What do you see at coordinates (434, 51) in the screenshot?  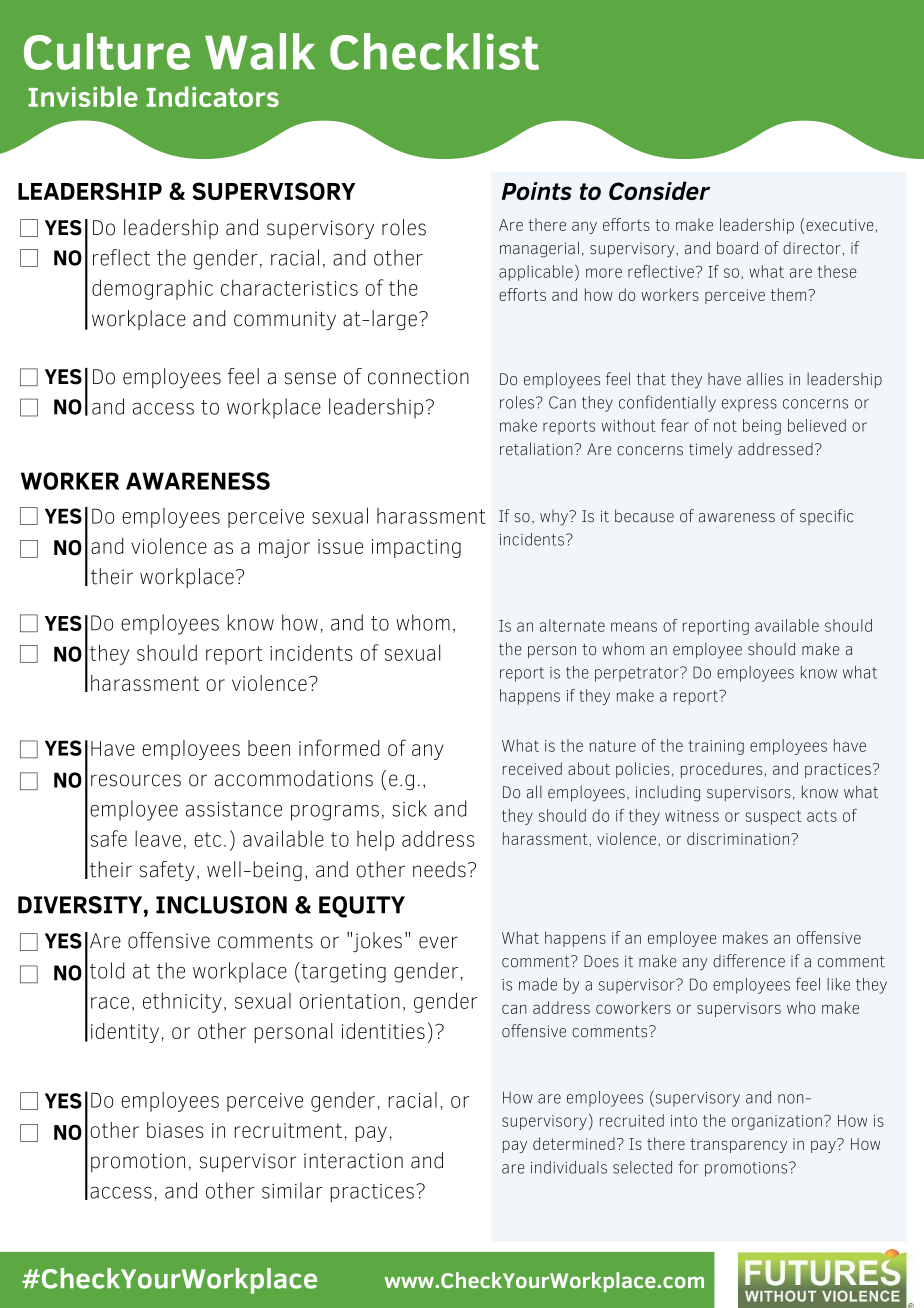 I see `Checklist` at bounding box center [434, 51].
